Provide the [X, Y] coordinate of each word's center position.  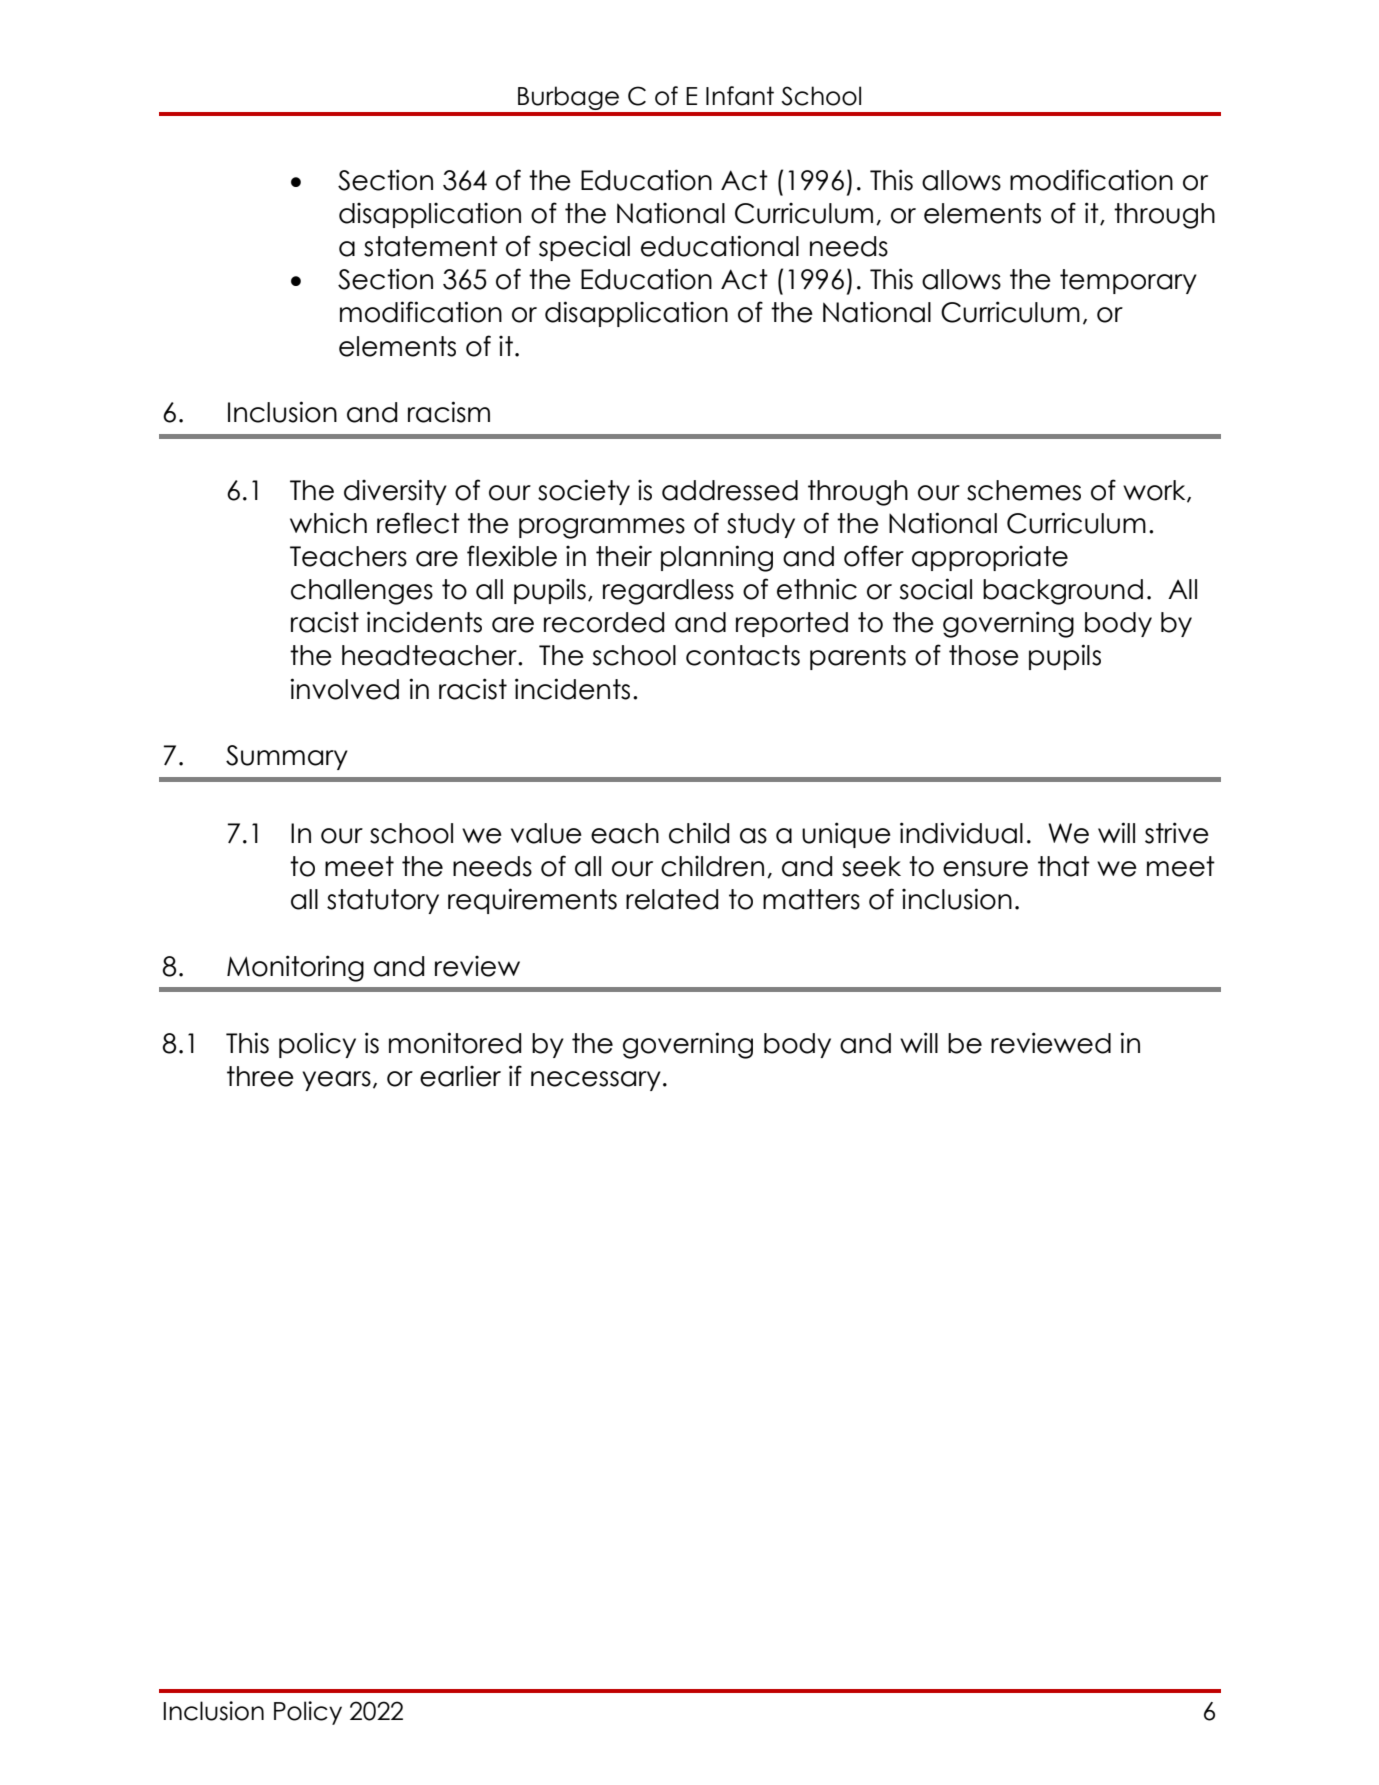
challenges [362, 592]
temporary [1128, 281]
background [1063, 592]
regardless [668, 592]
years [336, 1081]
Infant [740, 96]
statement [431, 246]
